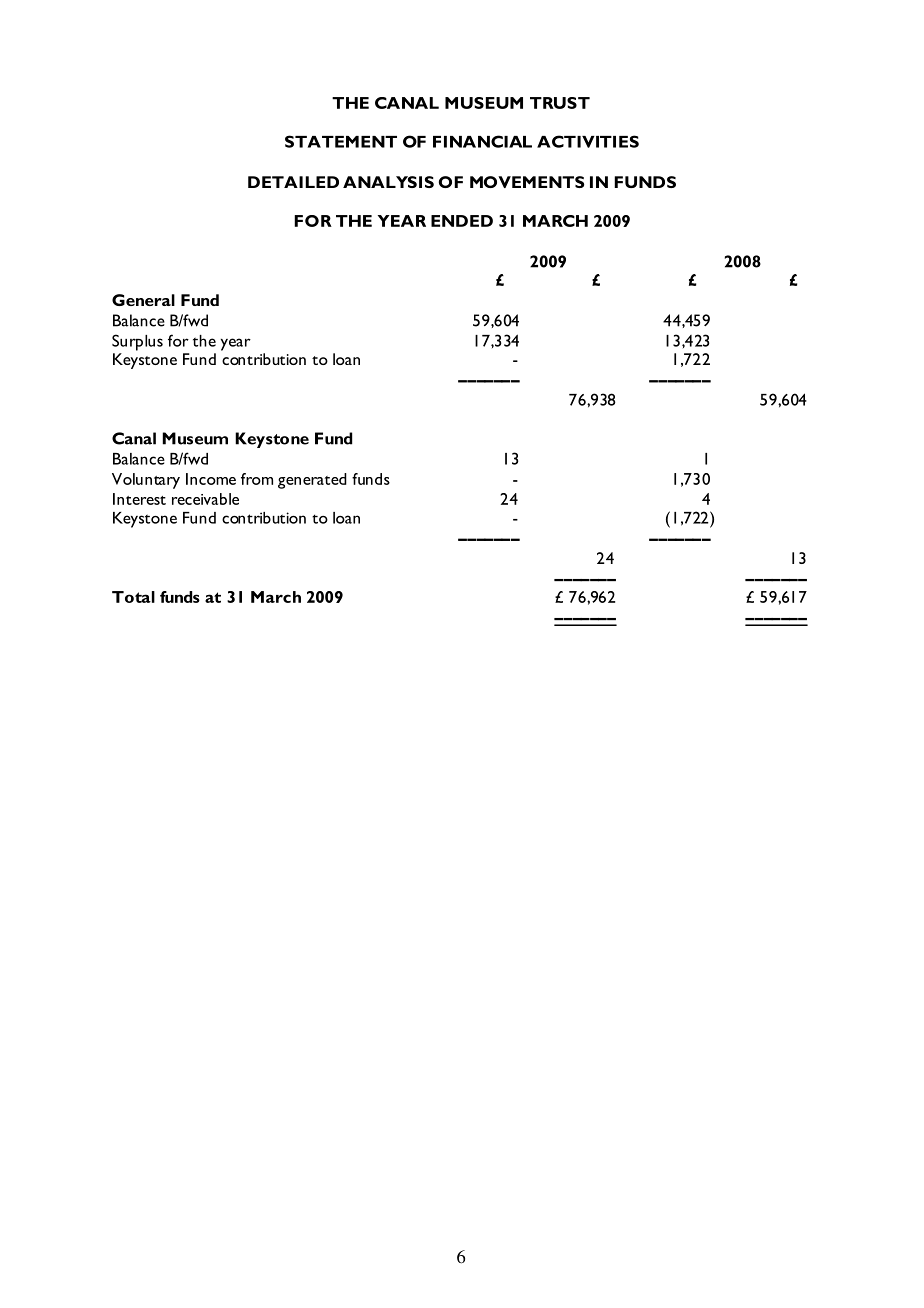 This screenshot has width=924, height=1308. Describe the element at coordinates (482, 141) in the screenshot. I see `FINANCIAL` at that location.
